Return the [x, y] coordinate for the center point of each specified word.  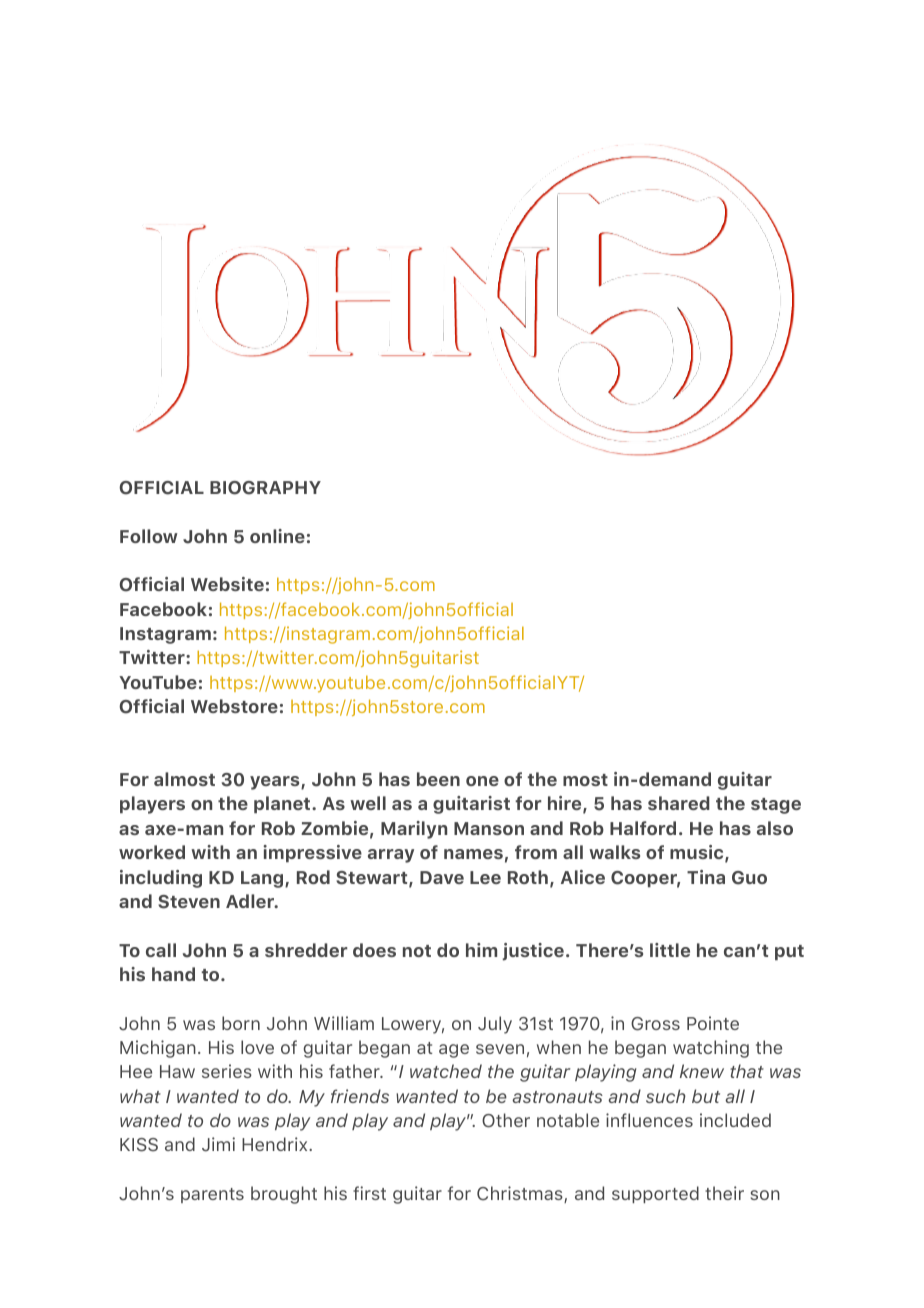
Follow [149, 536]
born [241, 1023]
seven [500, 1049]
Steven [189, 902]
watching [711, 1049]
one [482, 781]
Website [227, 584]
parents [212, 1195]
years [276, 783]
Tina [706, 877]
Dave [442, 877]
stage [776, 806]
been [438, 779]
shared [679, 803]
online [277, 536]
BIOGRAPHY [265, 488]
